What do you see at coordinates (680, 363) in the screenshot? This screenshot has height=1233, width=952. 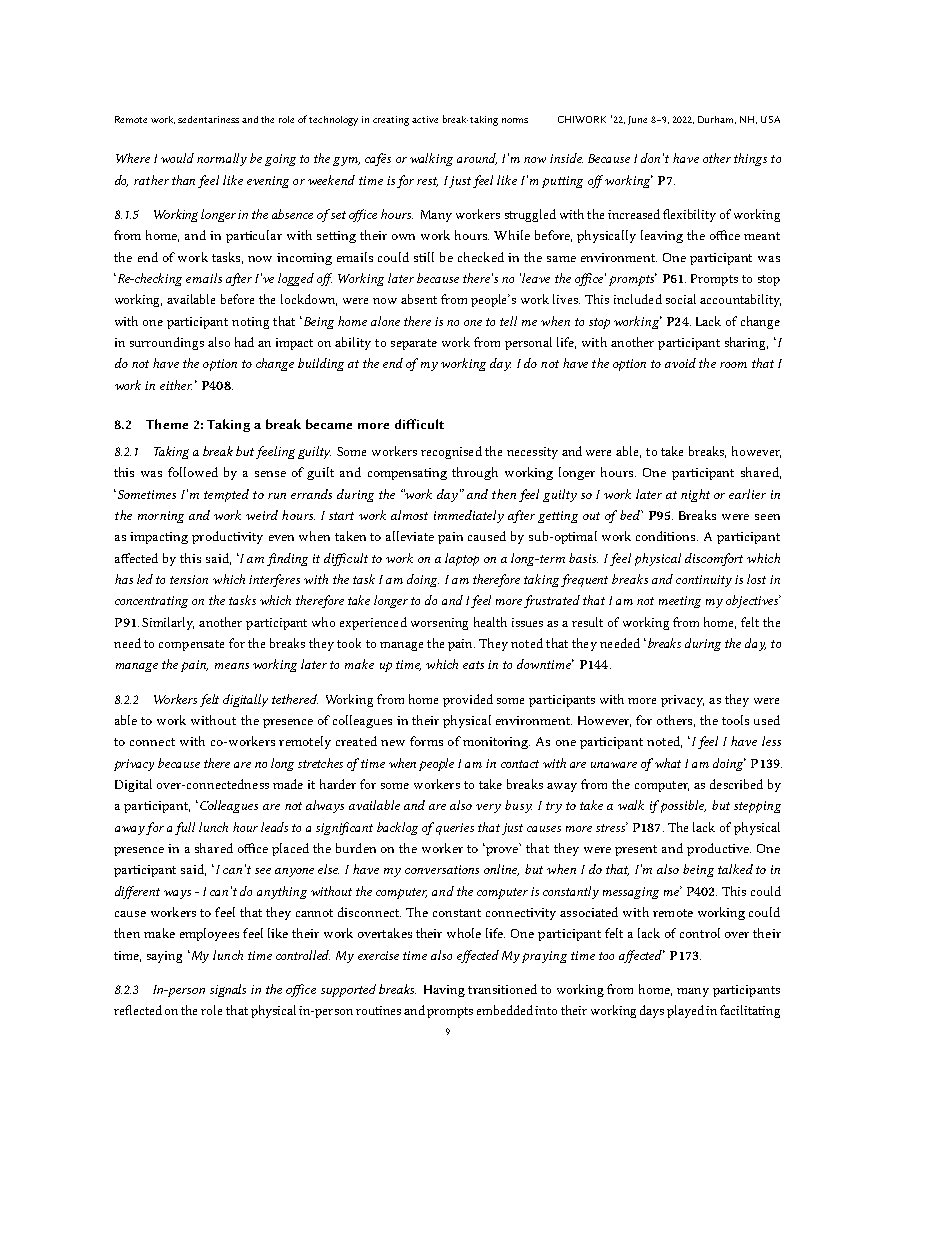 I see `avoid` at bounding box center [680, 363].
